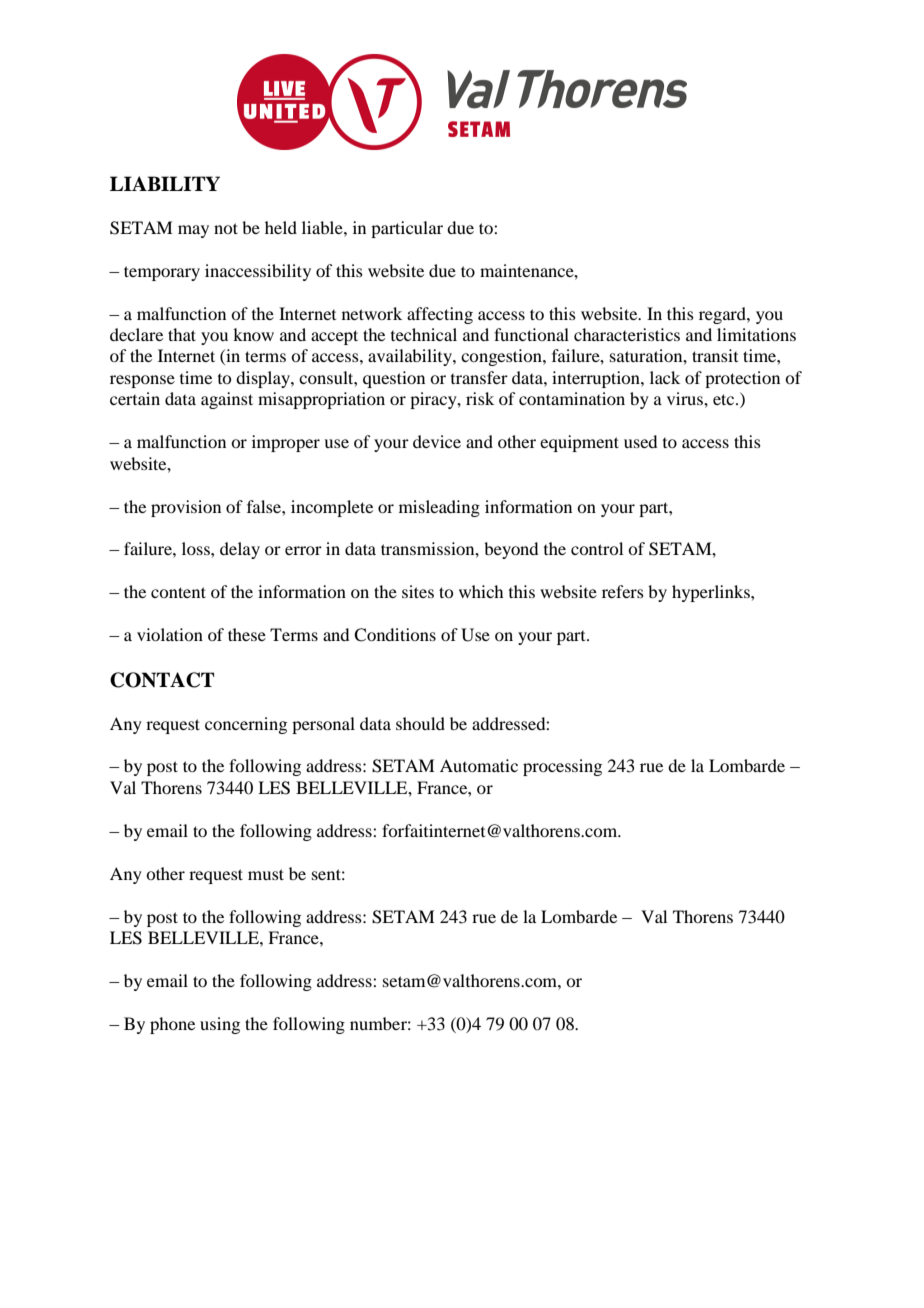  What do you see at coordinates (178, 592) in the screenshot?
I see `content` at bounding box center [178, 592].
